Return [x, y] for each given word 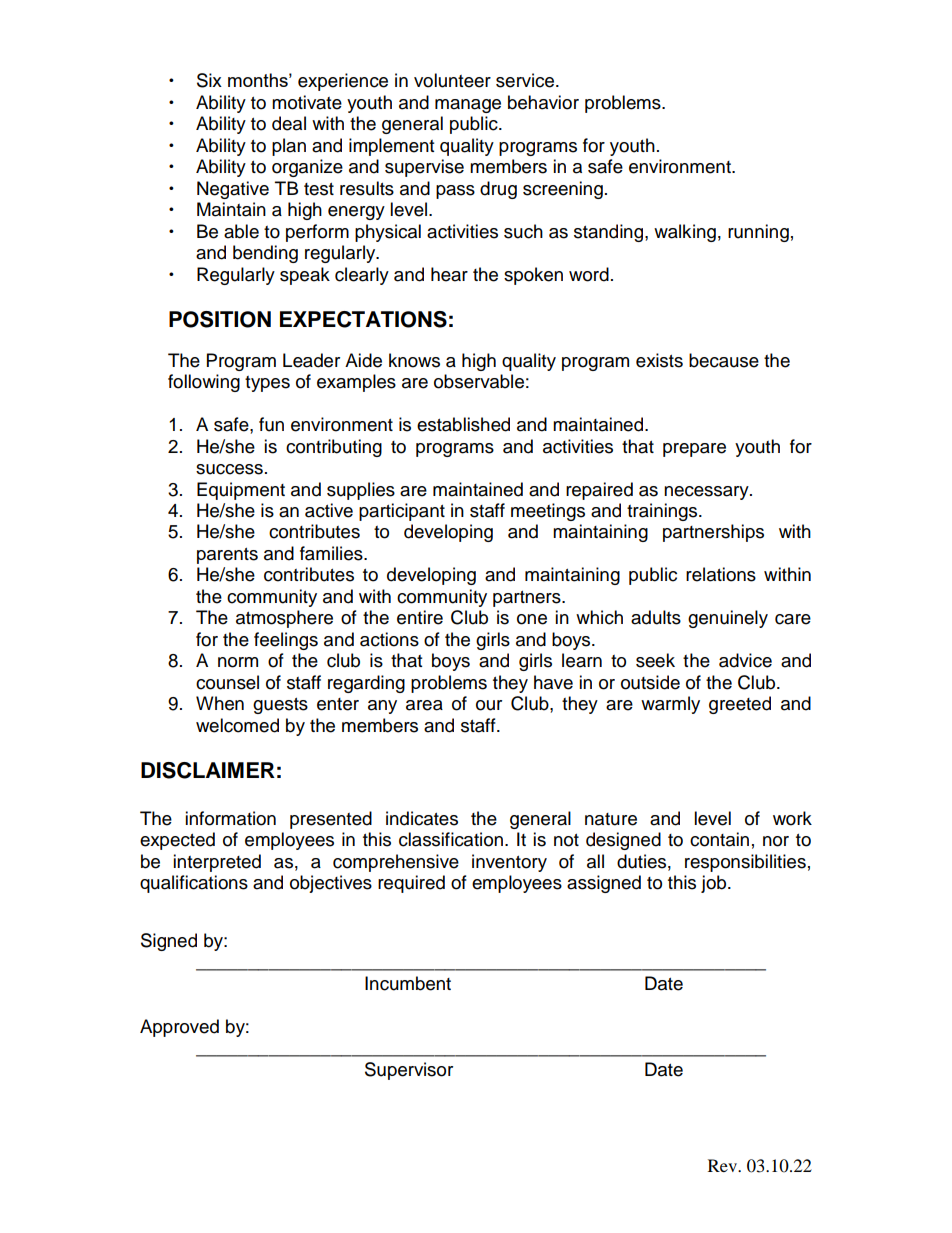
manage [468, 106]
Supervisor [409, 1071]
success [229, 469]
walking [685, 233]
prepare [694, 450]
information [230, 818]
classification [451, 839]
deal [289, 123]
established [463, 424]
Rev [723, 1165]
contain [719, 839]
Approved [179, 1028]
